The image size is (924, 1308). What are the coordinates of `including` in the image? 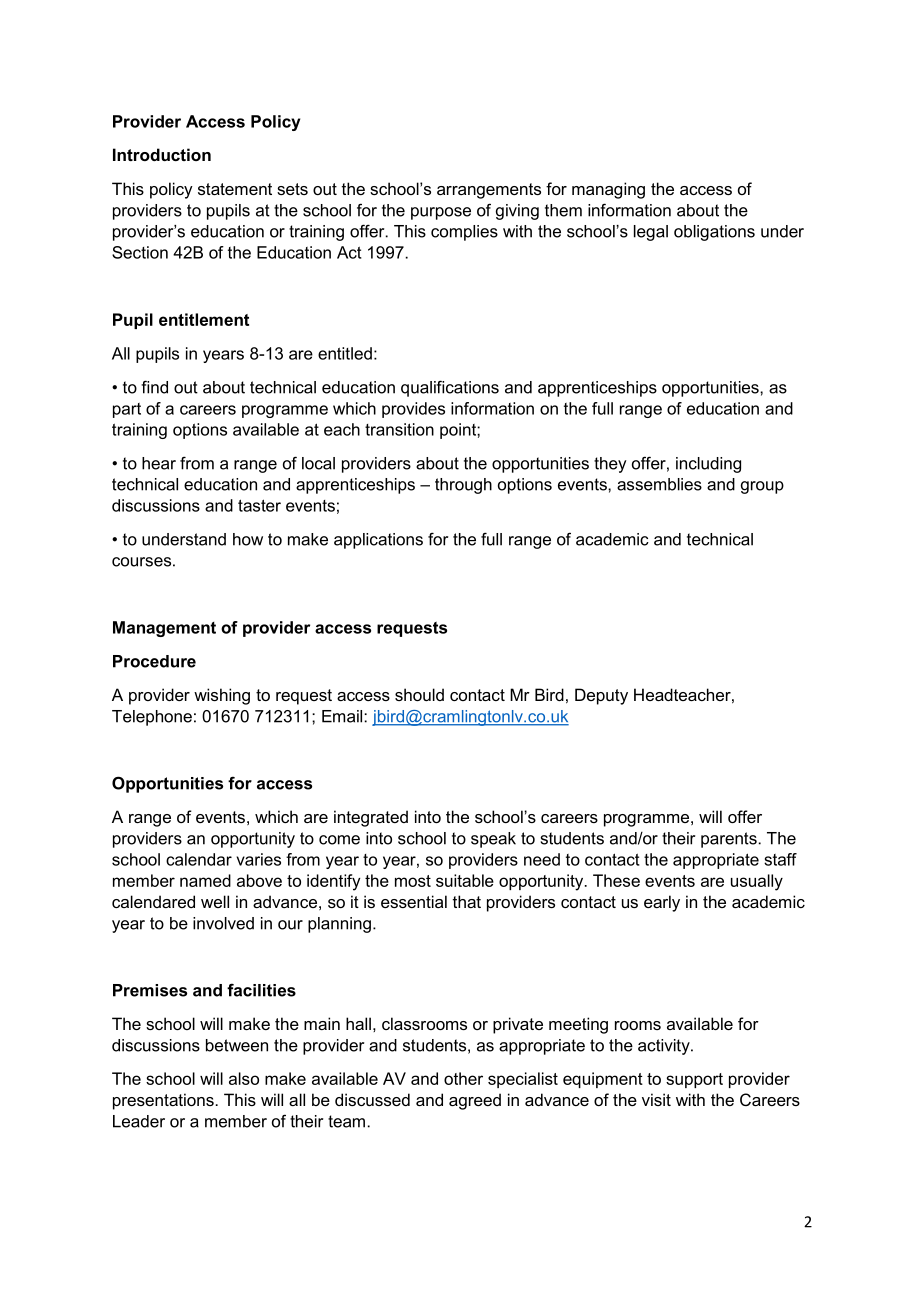 It's located at (708, 465).
